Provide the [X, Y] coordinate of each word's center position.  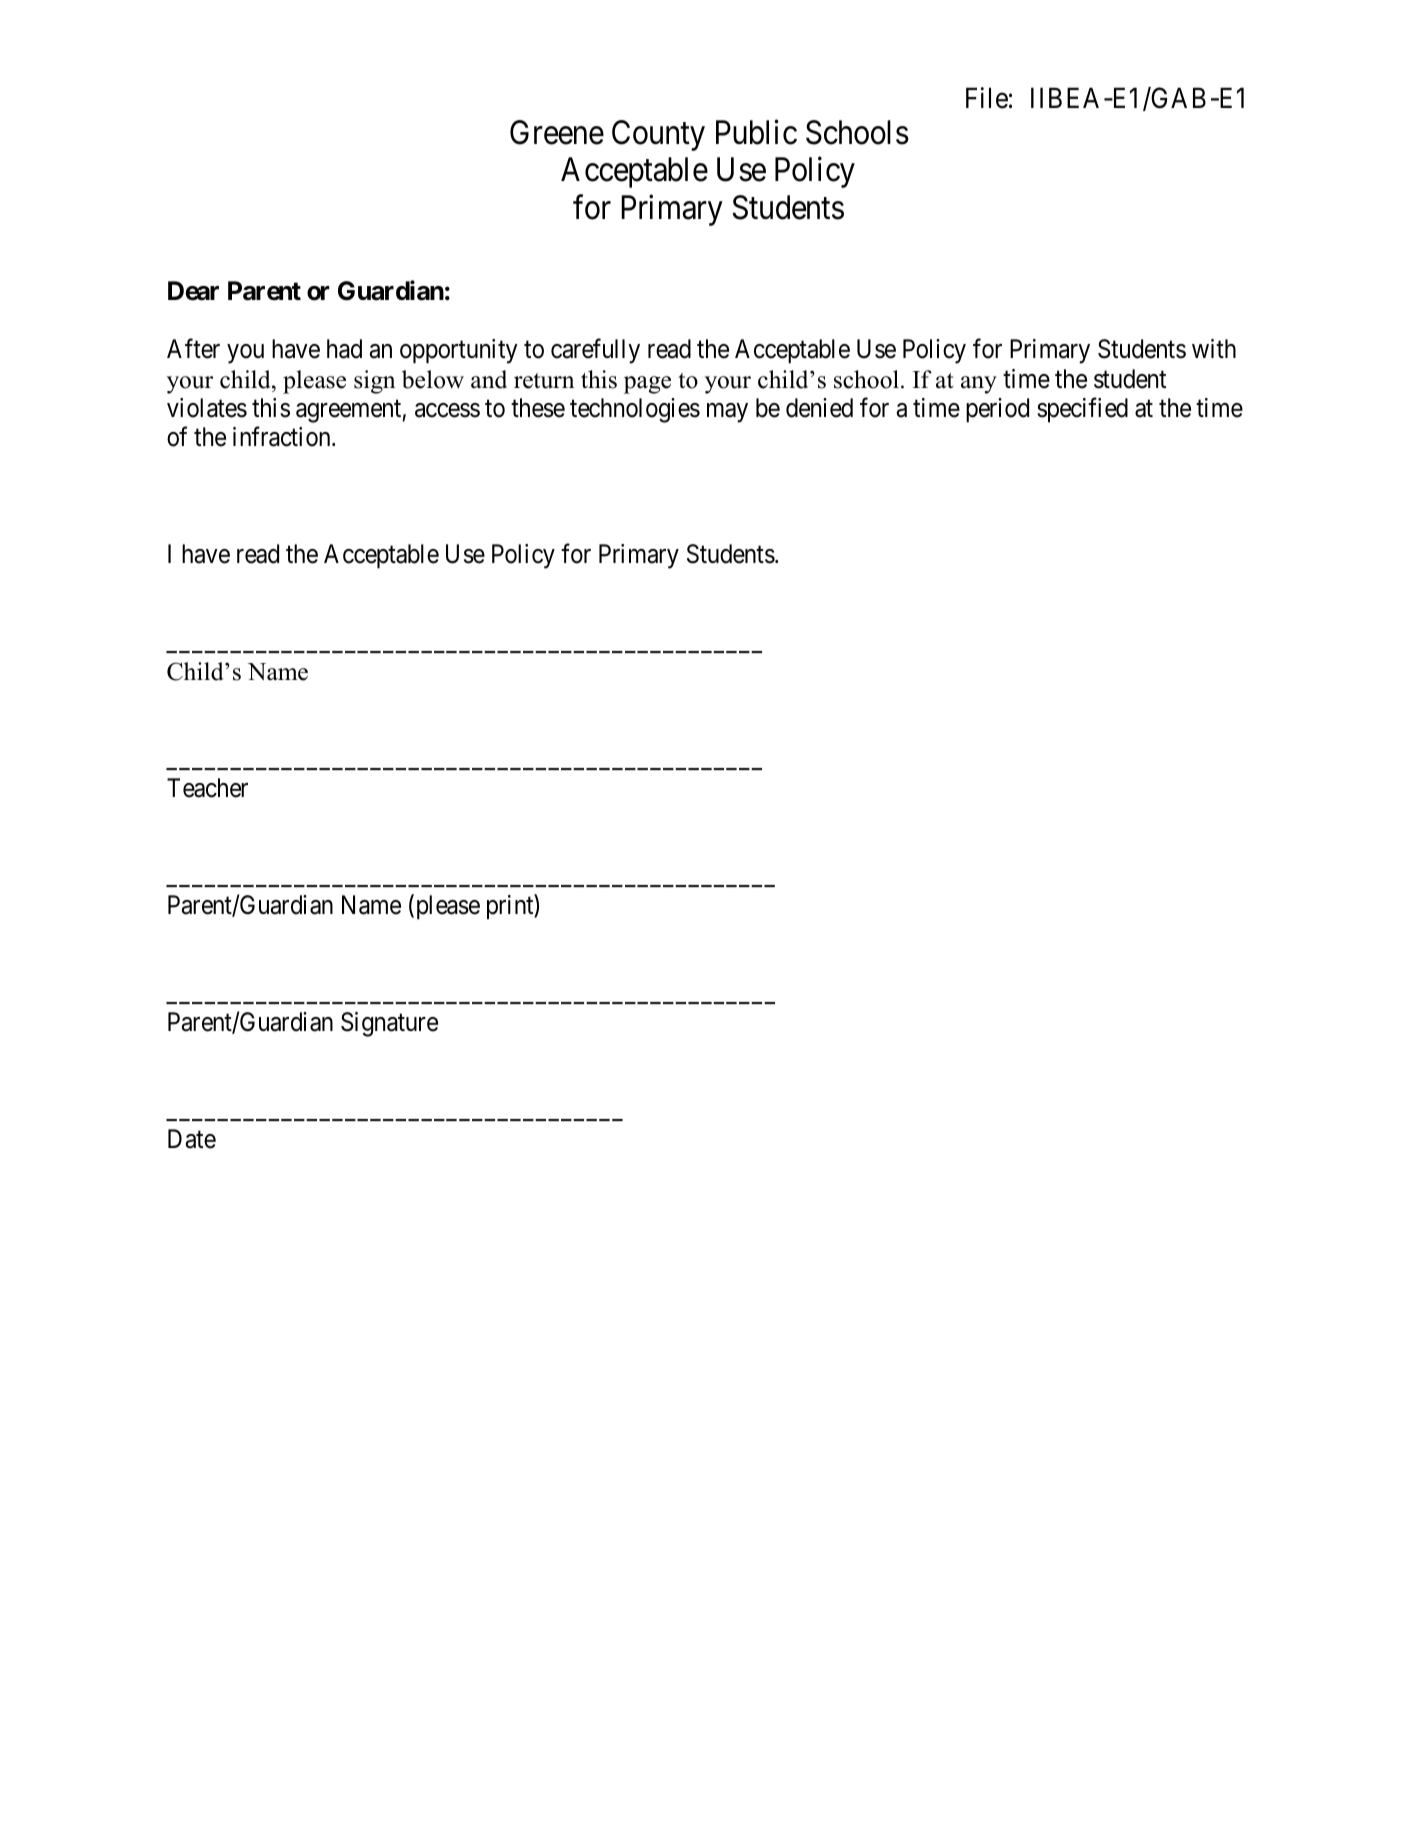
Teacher [207, 788]
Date [192, 1139]
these [538, 408]
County [658, 135]
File [987, 98]
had [344, 349]
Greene [557, 132]
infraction [283, 437]
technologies [635, 410]
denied [819, 408]
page [647, 385]
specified [1082, 410]
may [727, 413]
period [997, 410]
